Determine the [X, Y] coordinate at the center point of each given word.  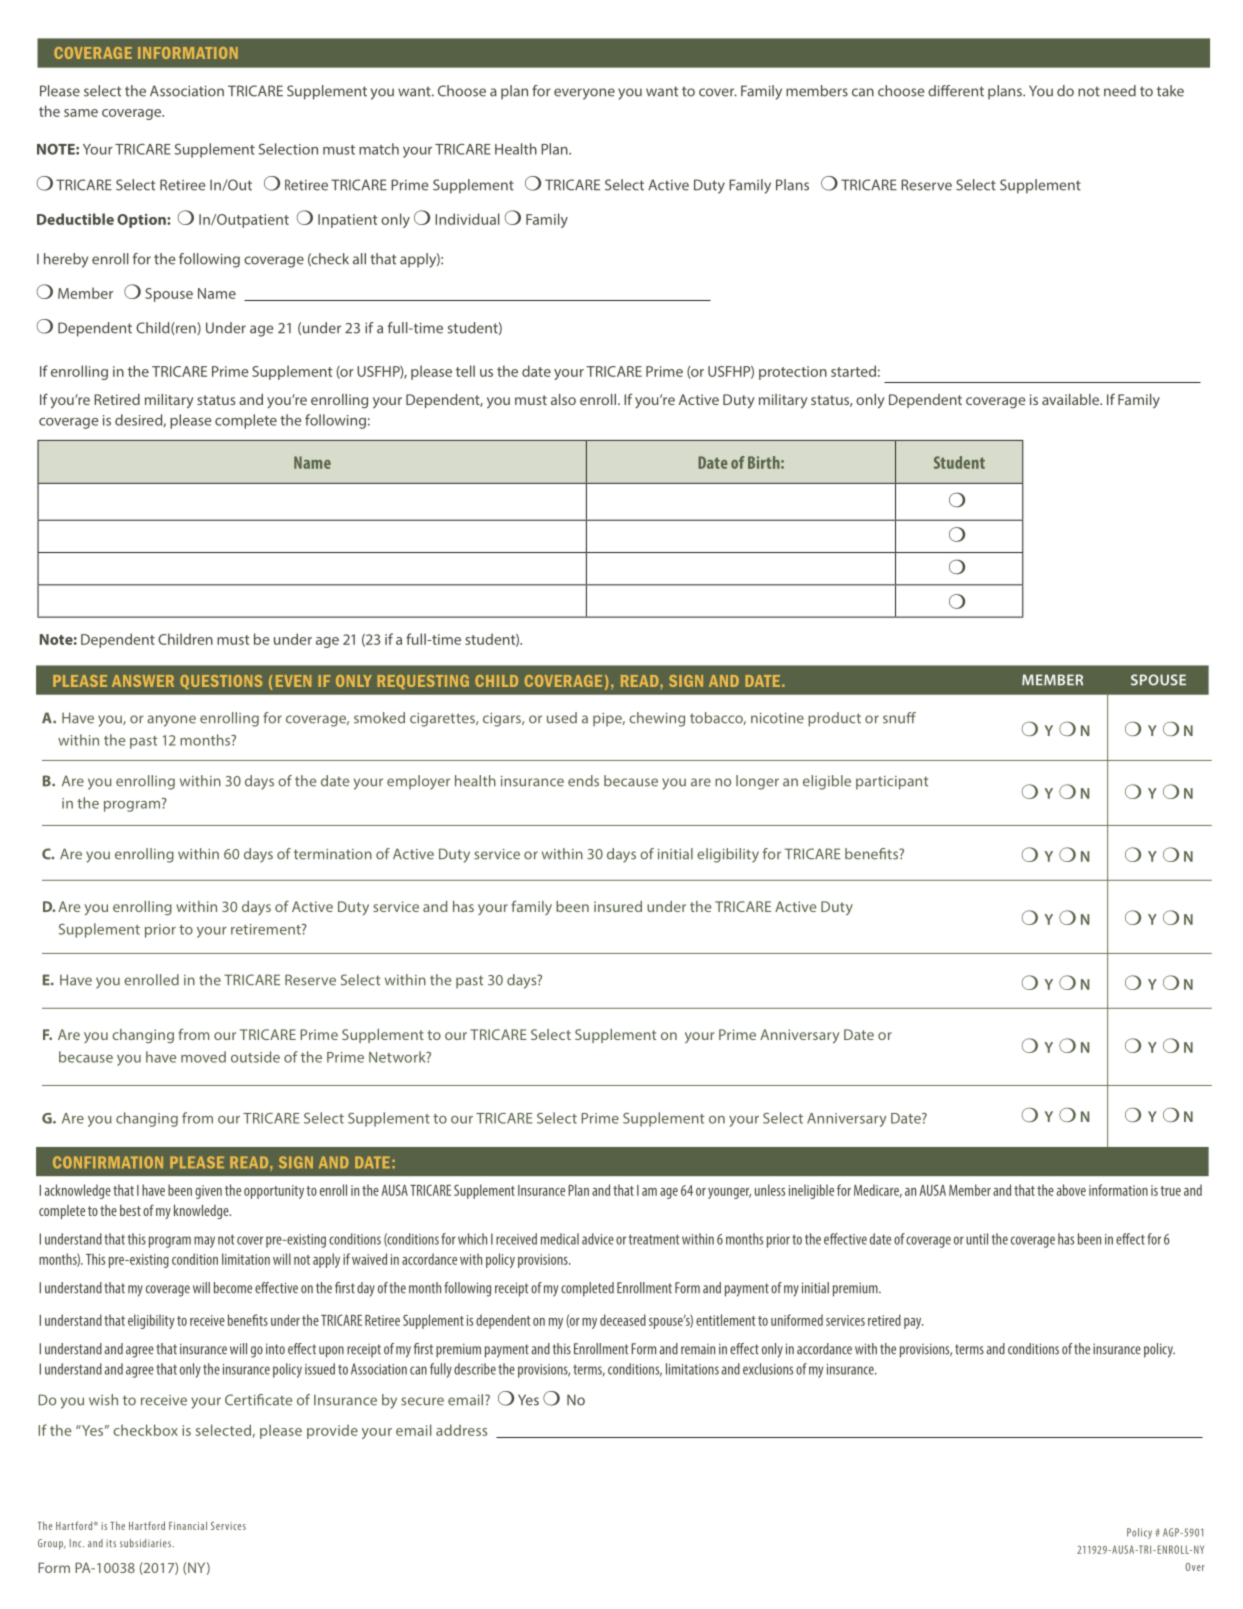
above [1071, 1190]
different [956, 91]
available [1072, 399]
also [563, 399]
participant [892, 783]
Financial [188, 1525]
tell [465, 371]
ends [583, 781]
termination [333, 854]
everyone [584, 94]
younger [729, 1193]
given [208, 1192]
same [81, 113]
